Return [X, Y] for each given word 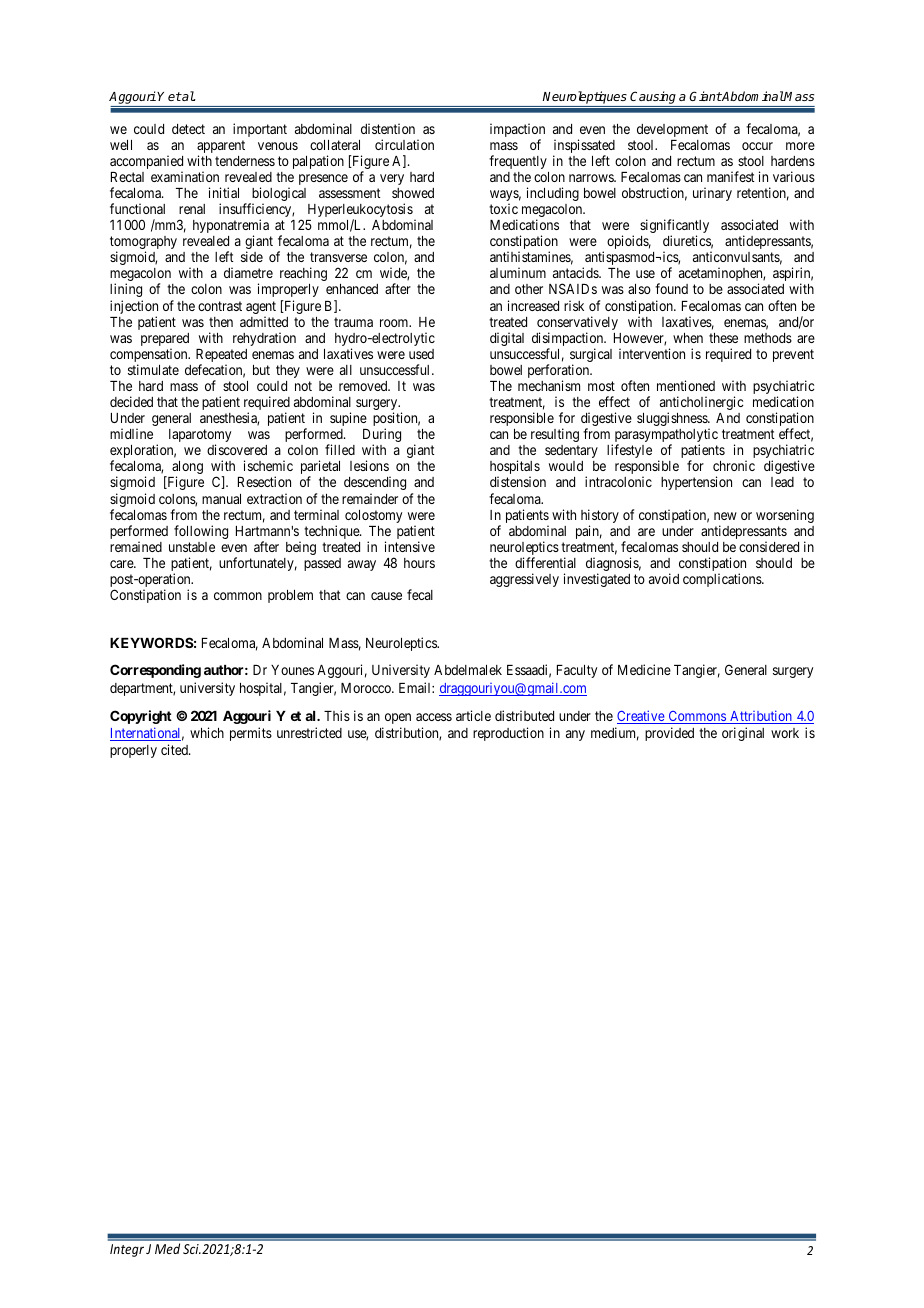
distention [388, 128]
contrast [220, 306]
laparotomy [200, 437]
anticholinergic [701, 404]
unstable [192, 547]
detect [188, 129]
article [473, 715]
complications [723, 580]
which [207, 732]
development [672, 130]
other [529, 289]
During [382, 436]
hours [419, 563]
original [743, 734]
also [639, 289]
